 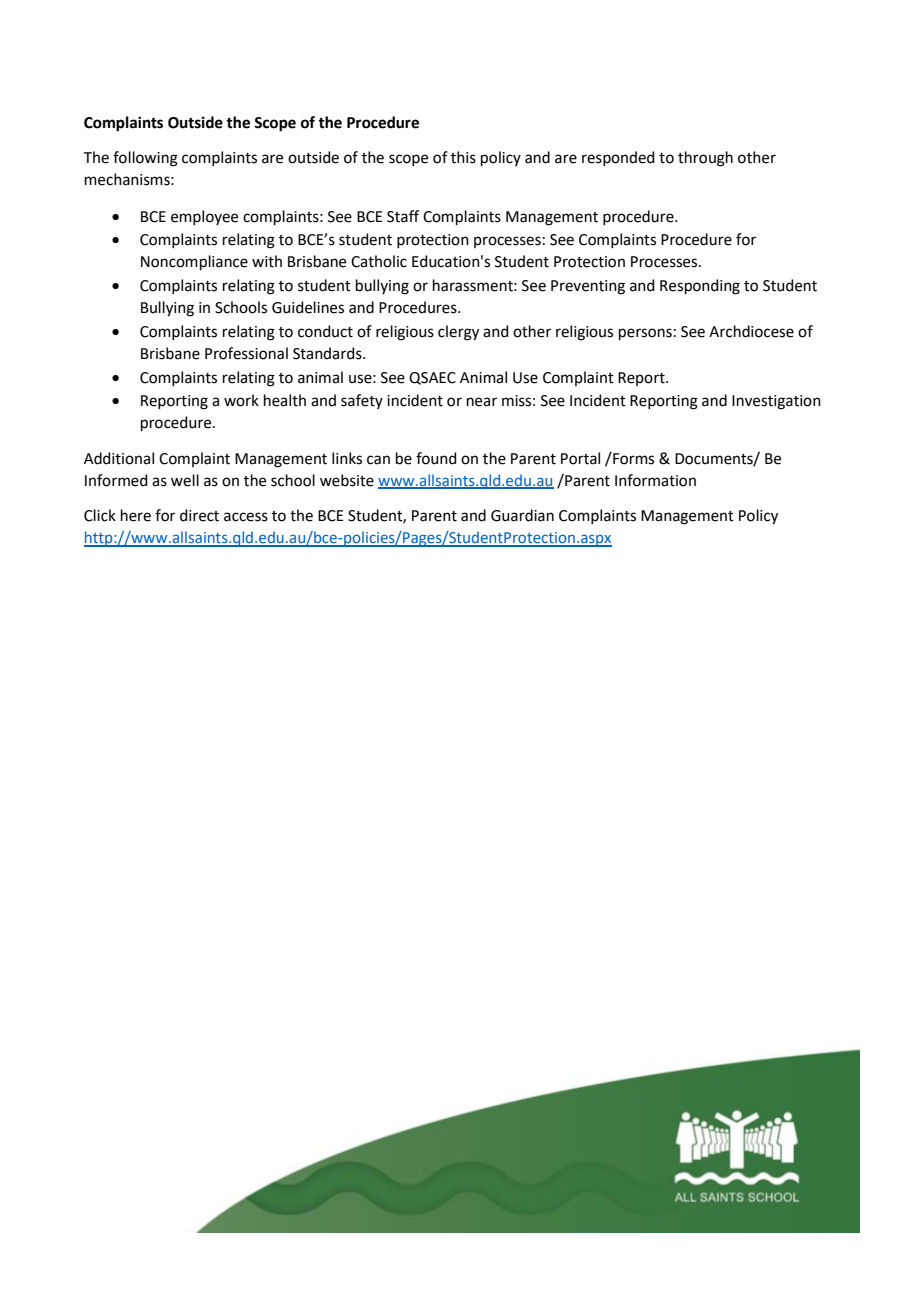 I want to click on Guardian, so click(x=522, y=515).
